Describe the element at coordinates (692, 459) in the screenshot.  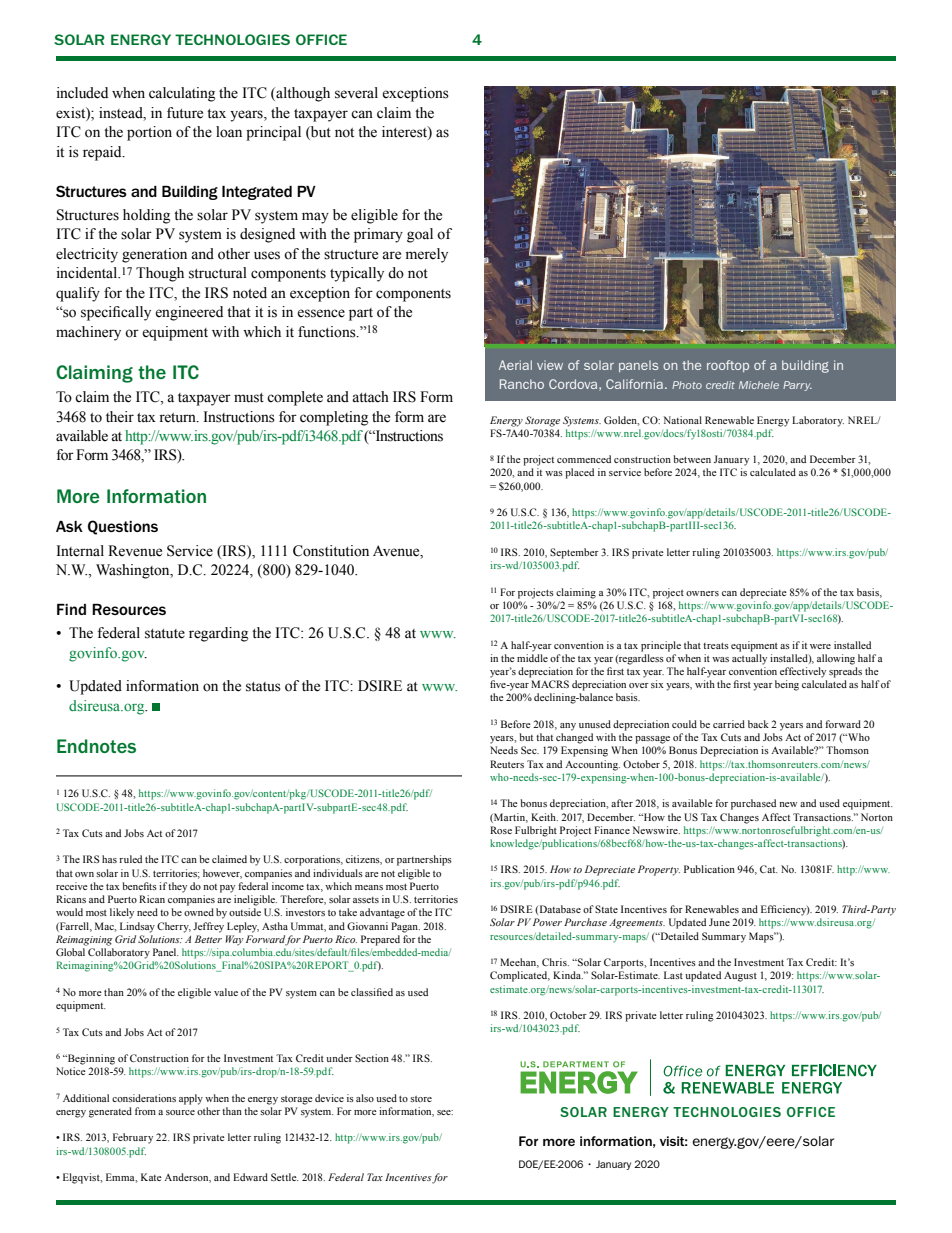
I see `between` at that location.
